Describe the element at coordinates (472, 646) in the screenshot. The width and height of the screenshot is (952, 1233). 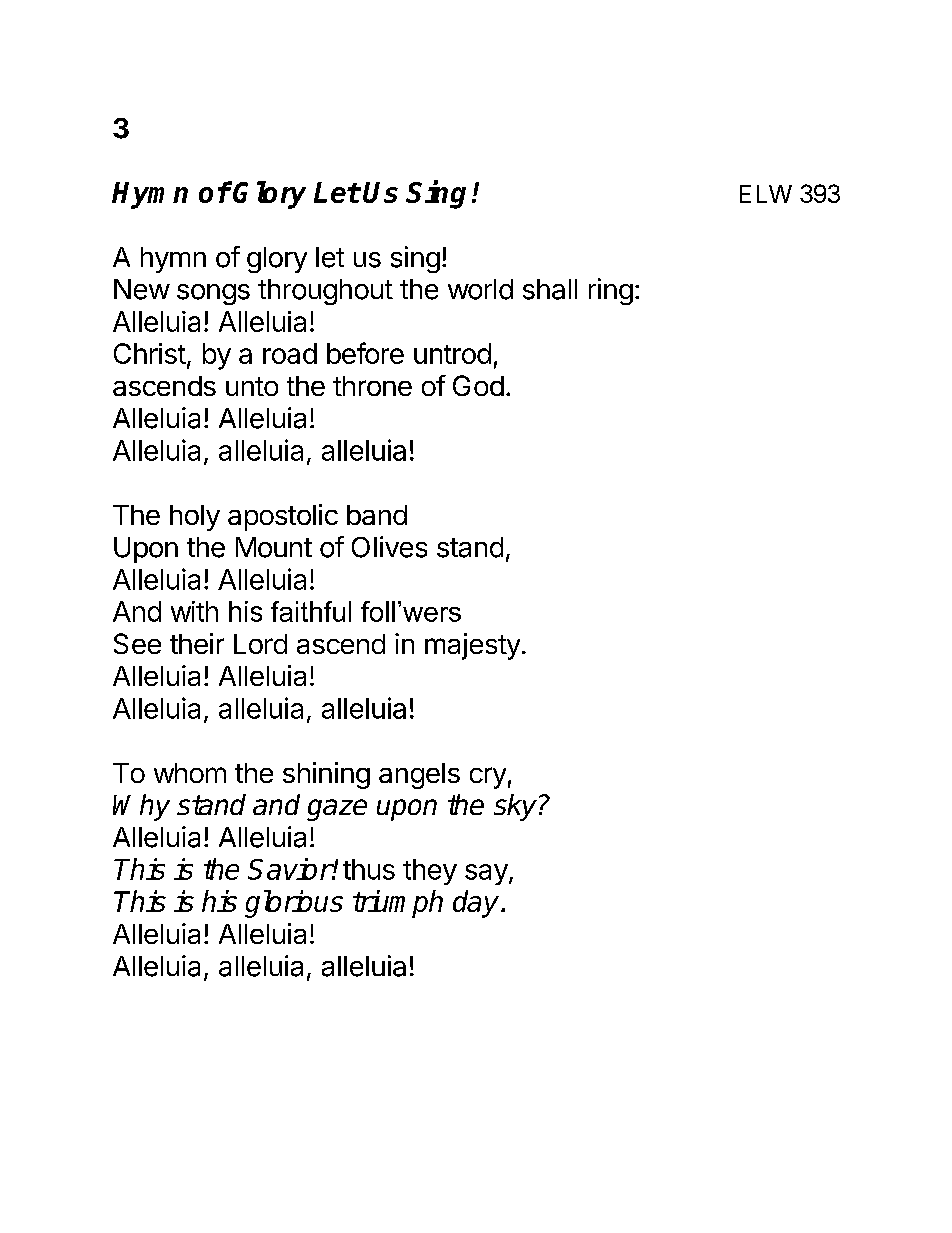
I see `majesty` at that location.
